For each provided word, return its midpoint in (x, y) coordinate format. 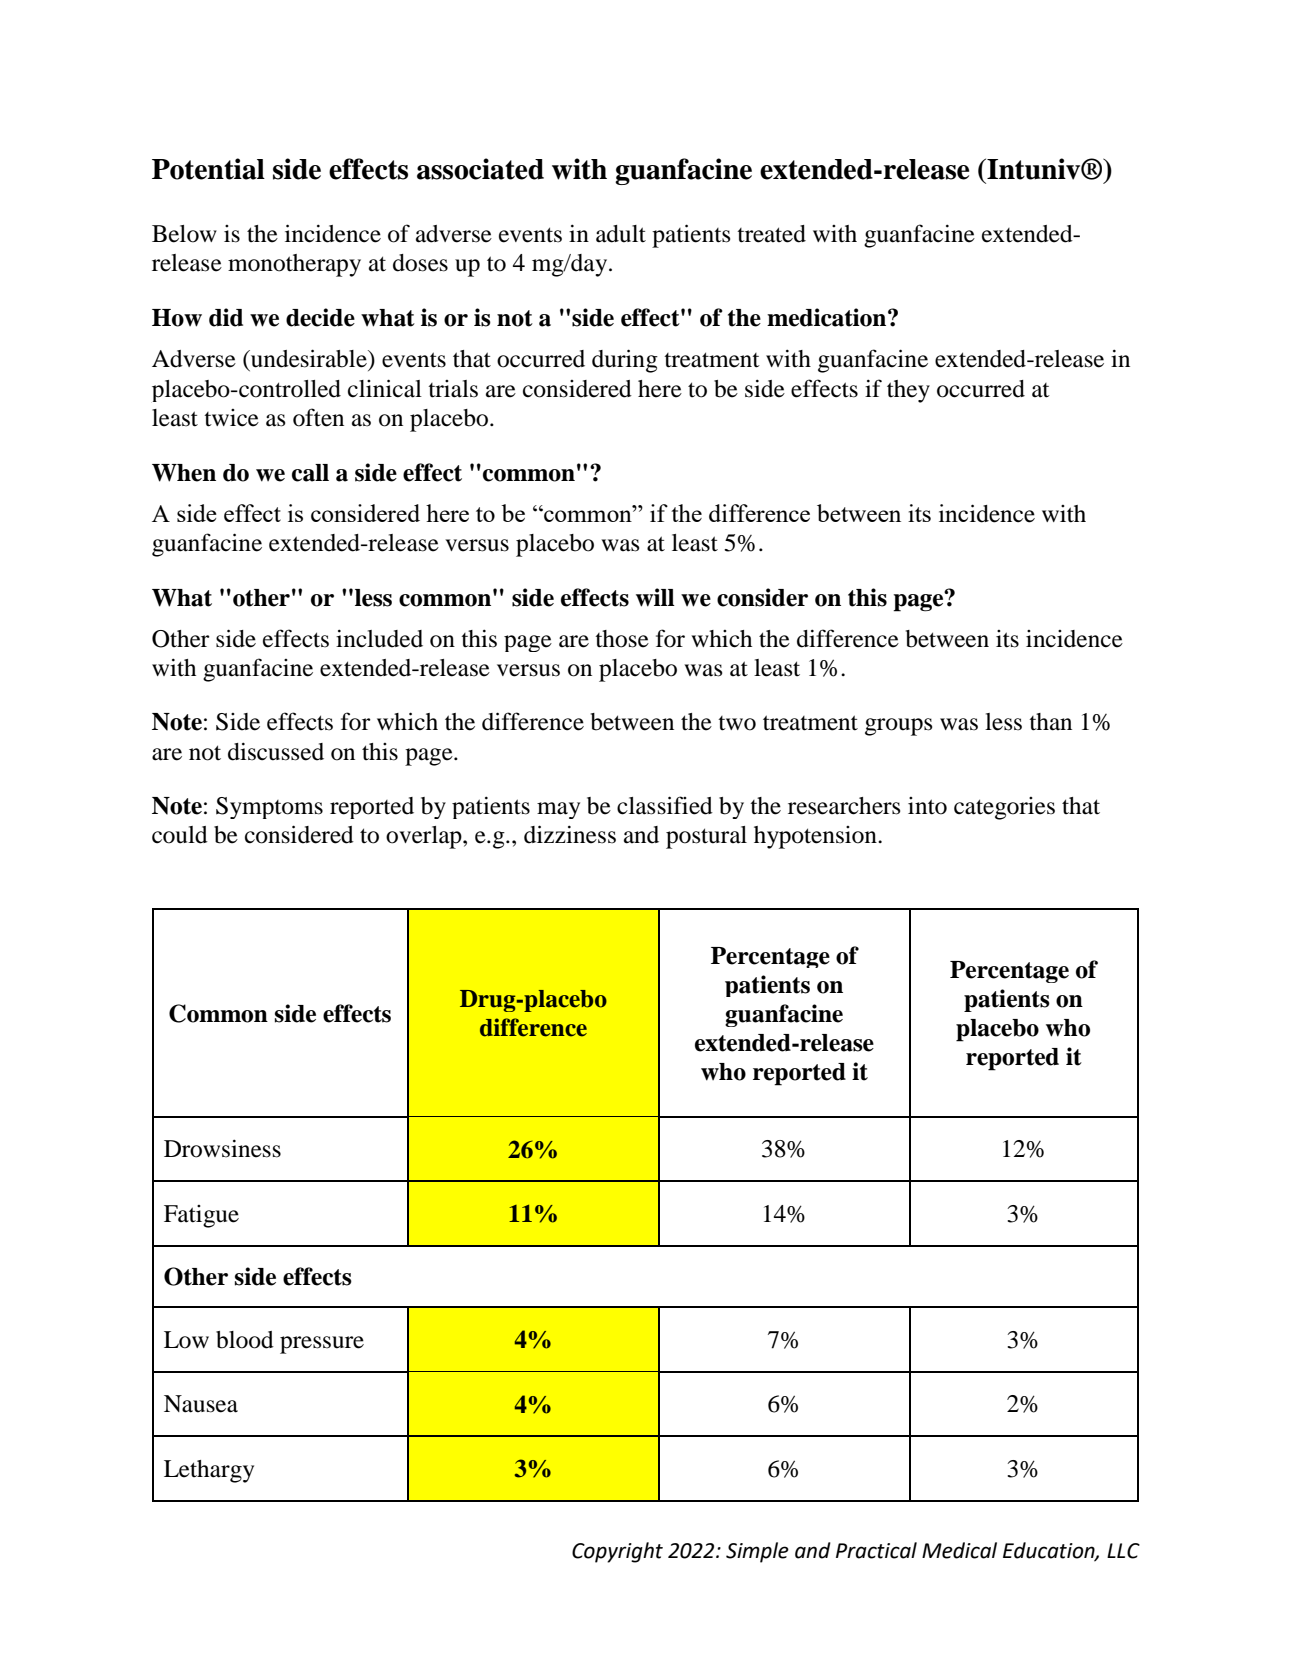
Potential (208, 169)
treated (771, 234)
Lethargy (209, 1471)
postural (706, 837)
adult (621, 234)
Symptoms (269, 808)
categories (1004, 808)
